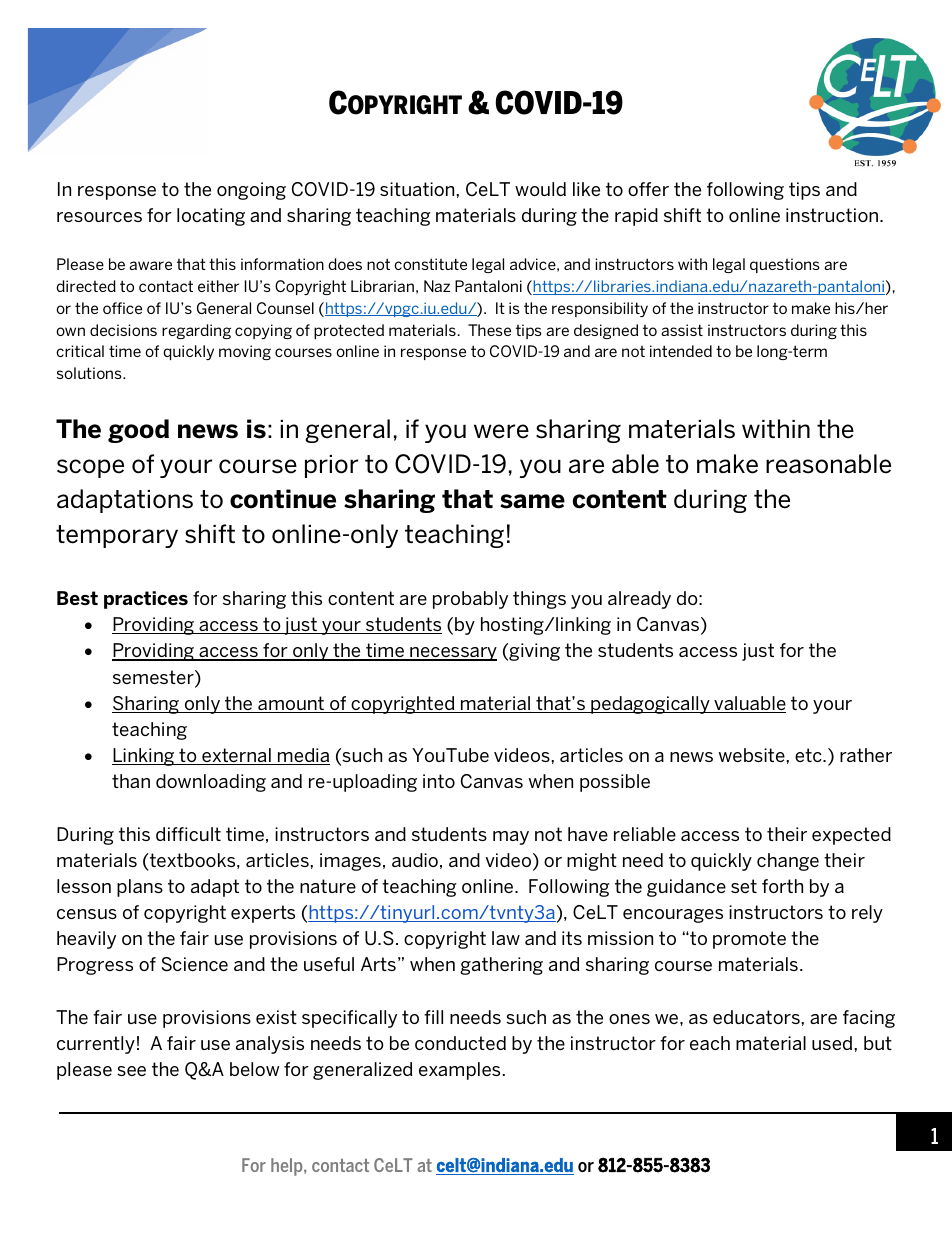 This screenshot has width=952, height=1233. I want to click on same, so click(532, 501).
